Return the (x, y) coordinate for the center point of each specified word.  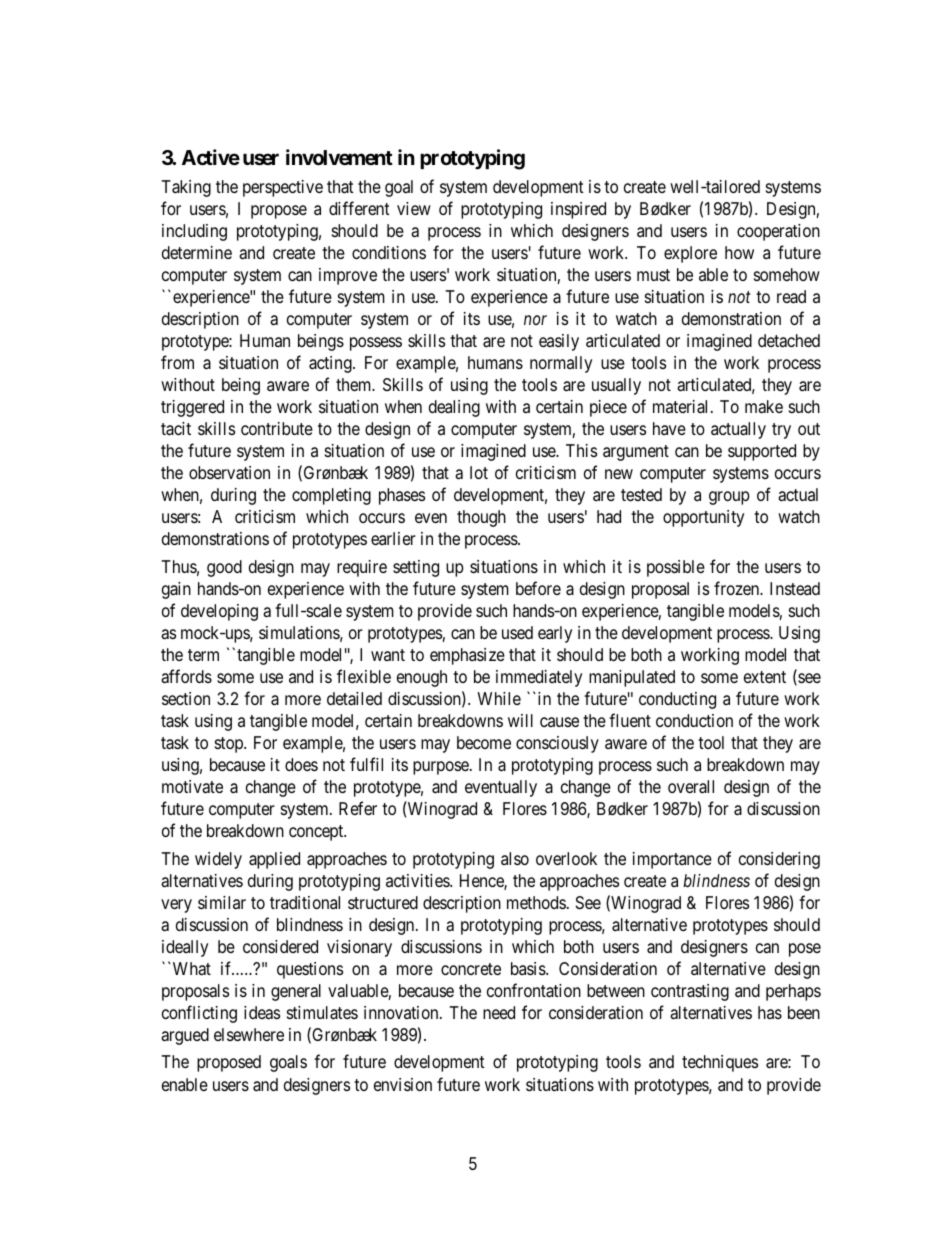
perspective (283, 188)
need (499, 1012)
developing (219, 612)
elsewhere (249, 1034)
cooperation (778, 232)
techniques (720, 1063)
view (414, 208)
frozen (738, 588)
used (517, 632)
